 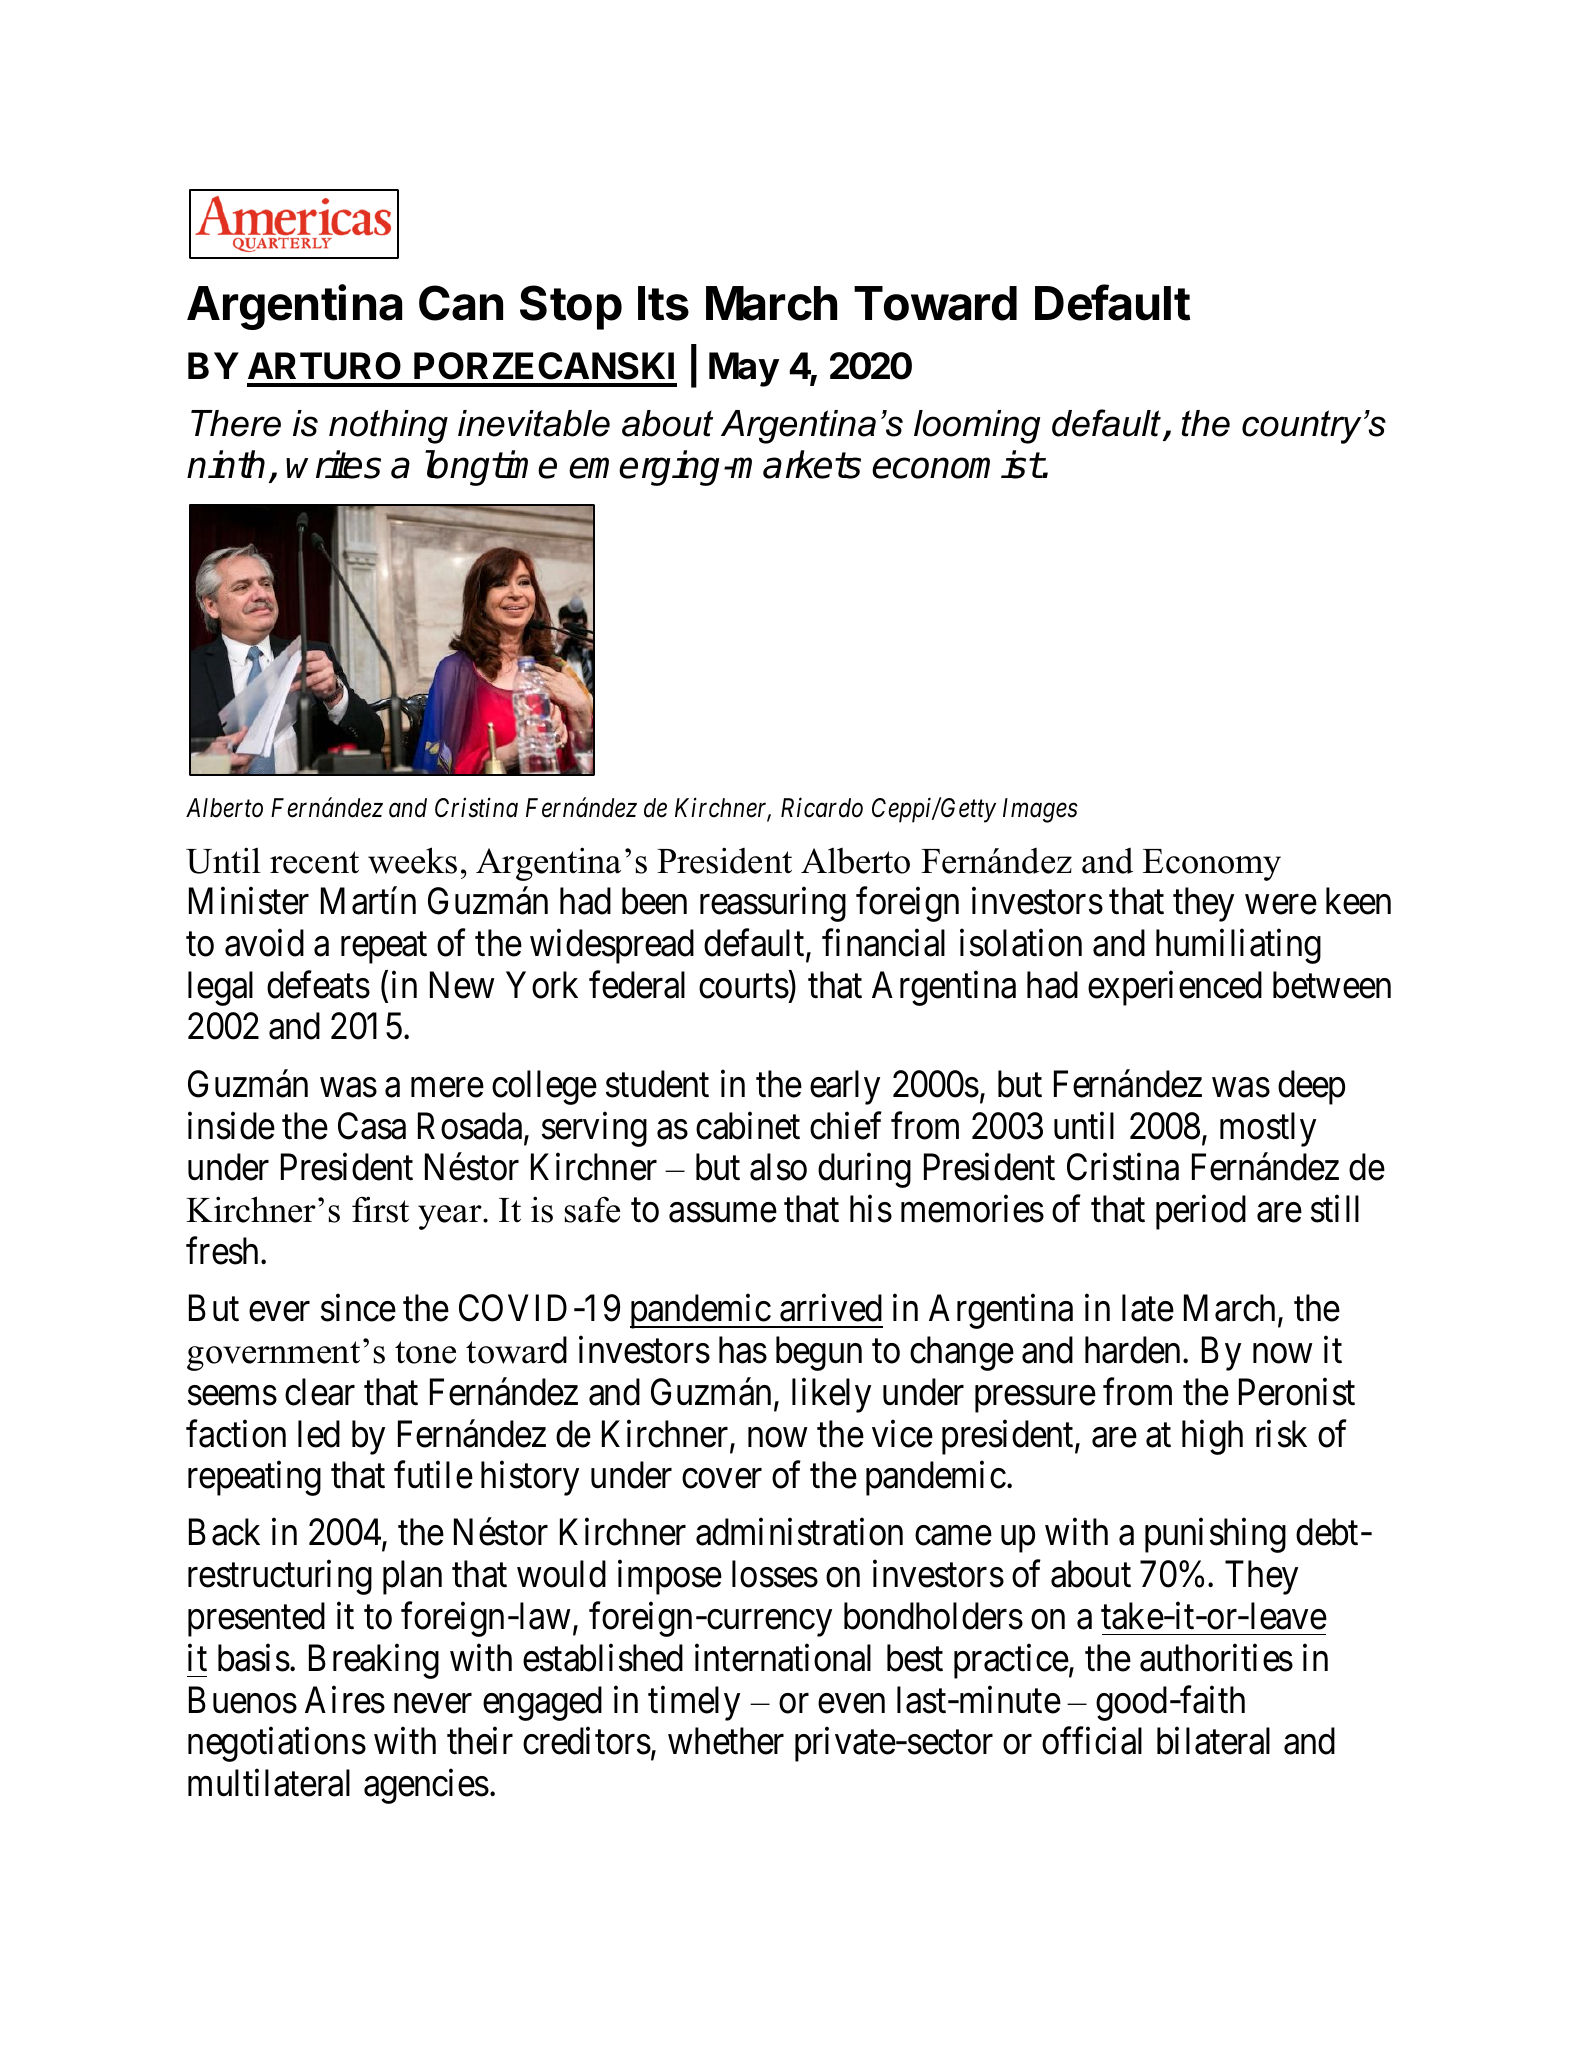 I want to click on since, so click(x=358, y=1308).
